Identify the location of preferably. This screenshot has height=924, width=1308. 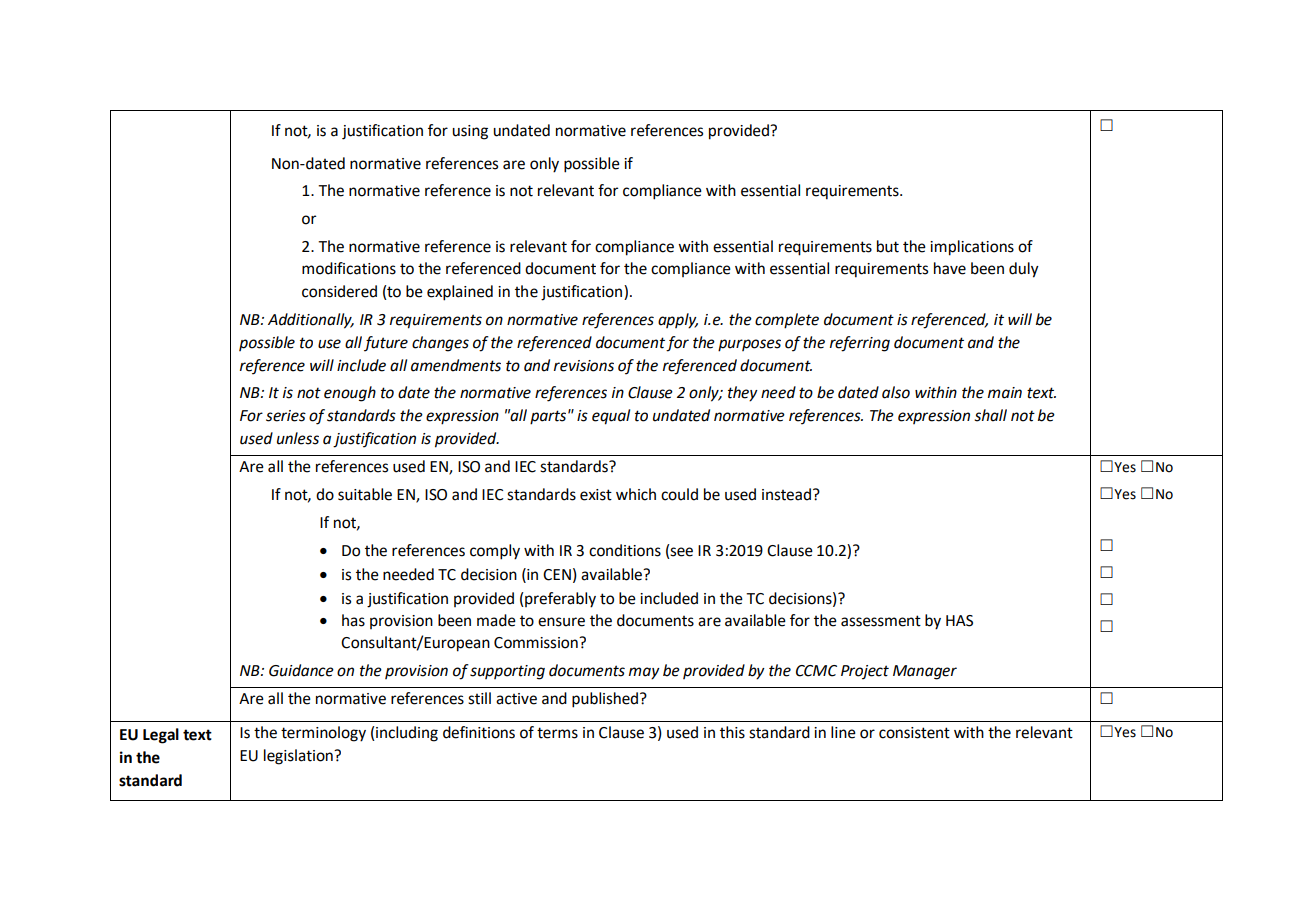
(559, 600).
